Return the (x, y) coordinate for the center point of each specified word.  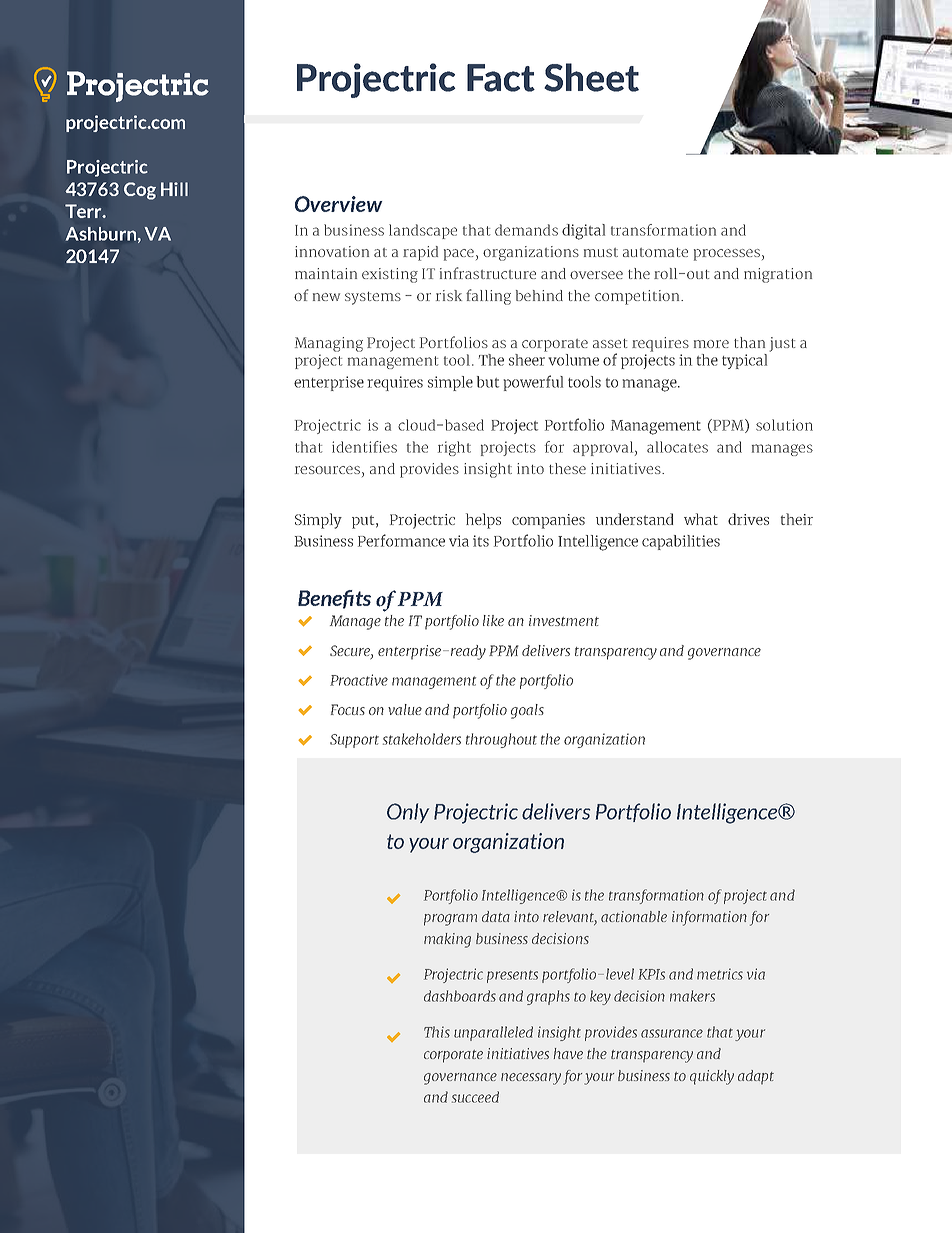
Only (408, 813)
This (437, 1032)
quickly (712, 1077)
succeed (475, 1097)
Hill (174, 189)
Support (354, 741)
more (711, 344)
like (493, 620)
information (709, 918)
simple (450, 383)
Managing (329, 344)
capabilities (681, 542)
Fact (501, 78)
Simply (318, 521)
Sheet (591, 77)
